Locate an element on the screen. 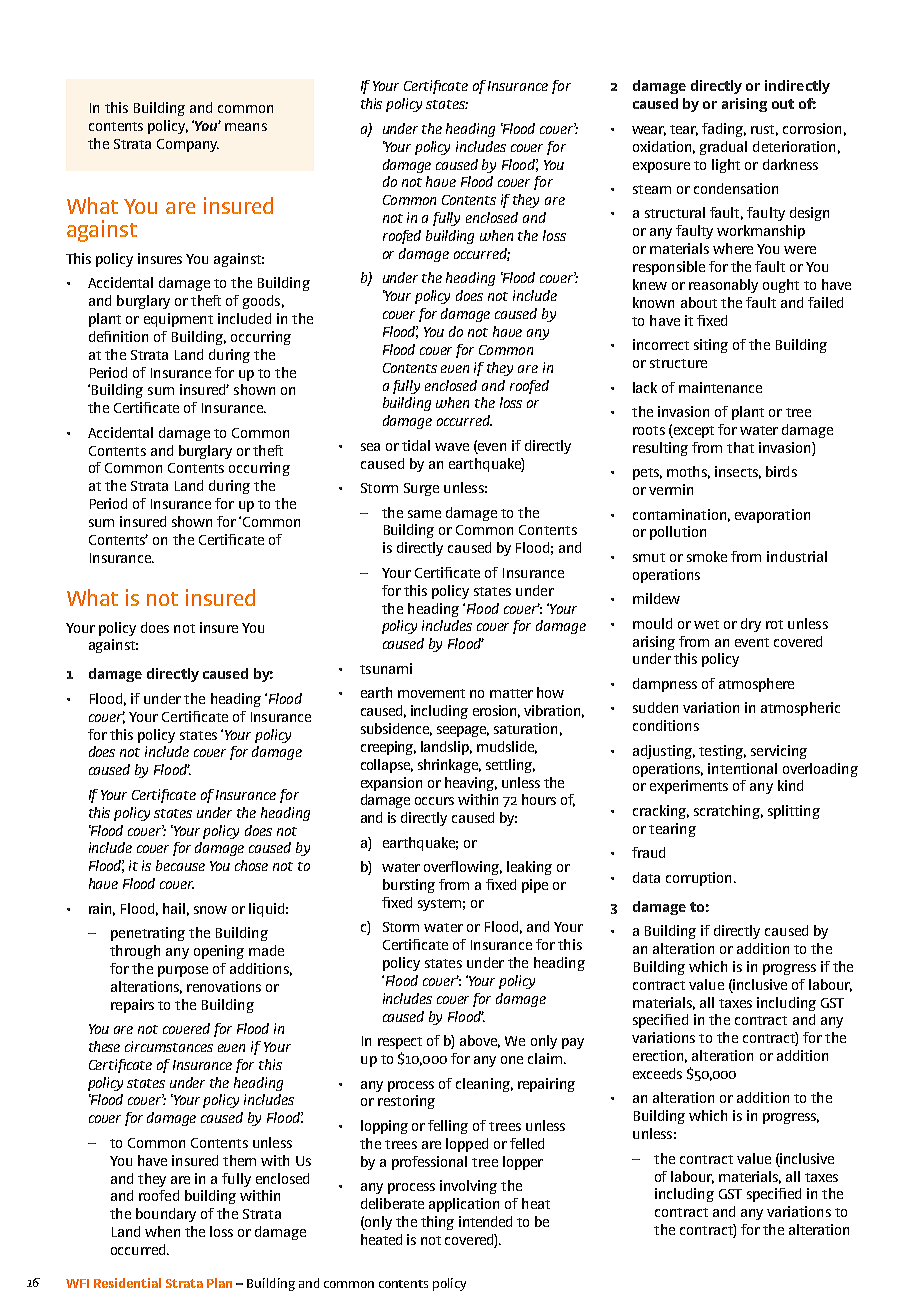 The width and height of the screenshot is (924, 1308). because is located at coordinates (180, 865).
